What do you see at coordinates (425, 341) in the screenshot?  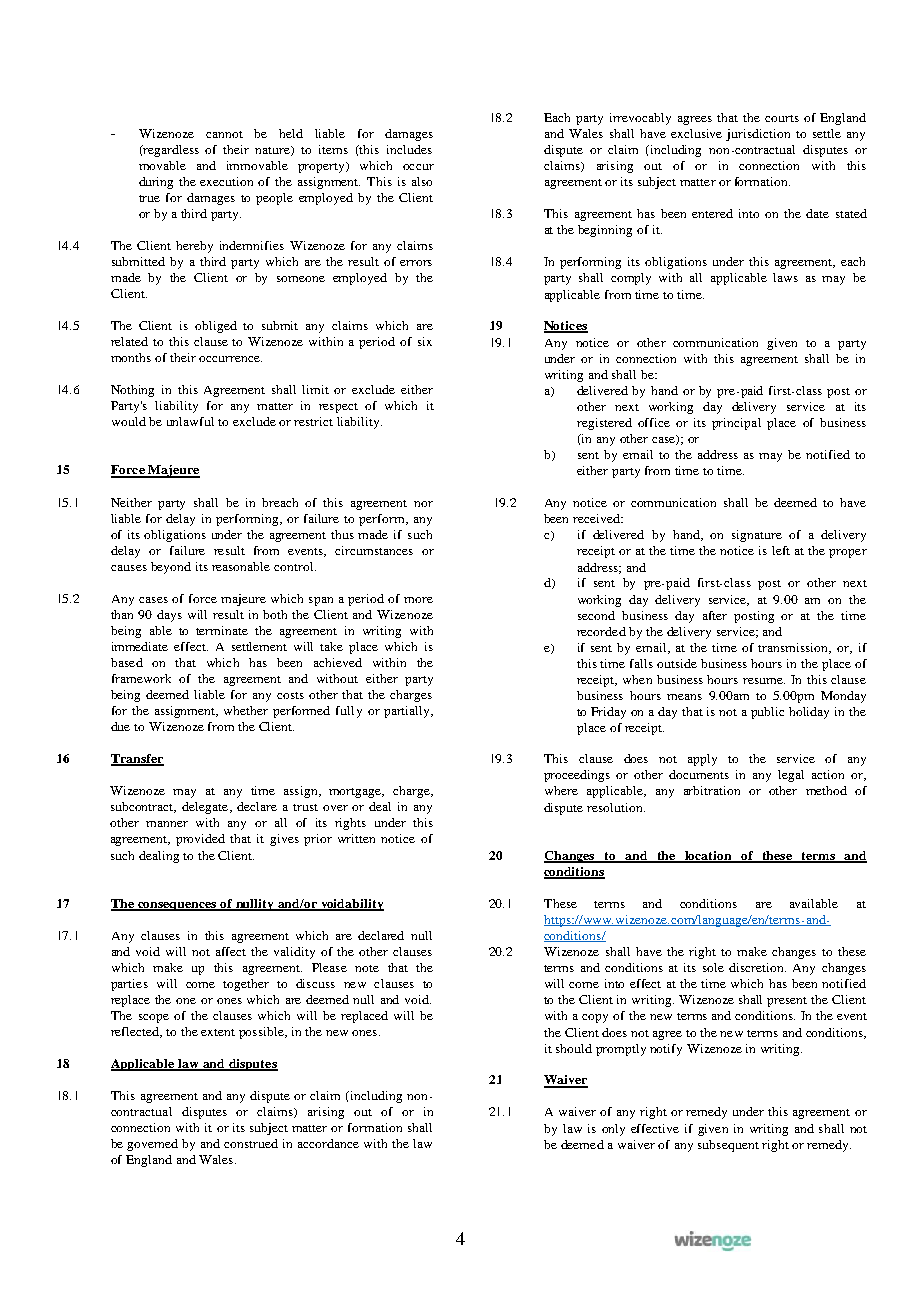 I see `six` at bounding box center [425, 341].
